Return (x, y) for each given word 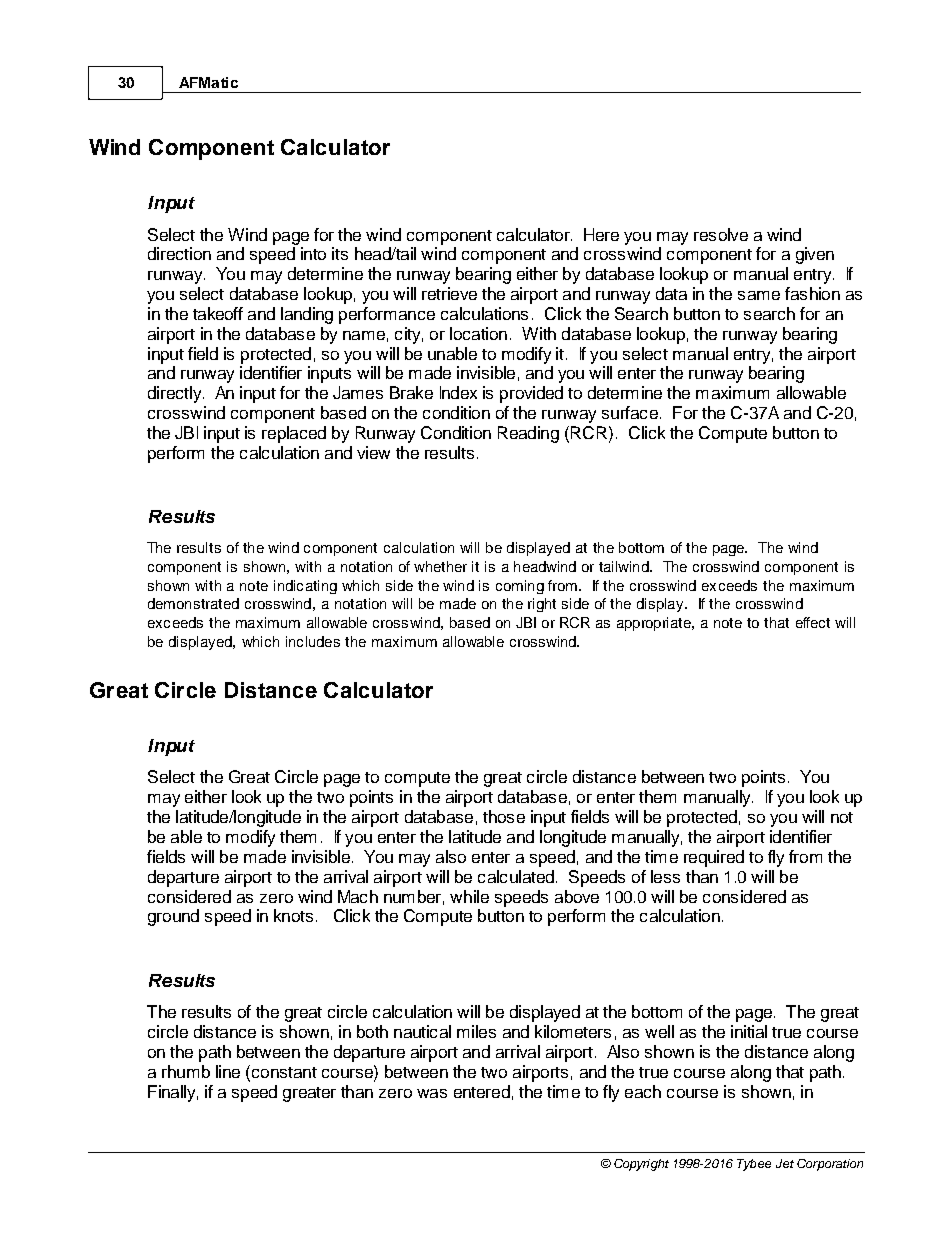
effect (813, 622)
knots (293, 915)
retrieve (449, 293)
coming (520, 587)
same (759, 295)
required (714, 858)
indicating (305, 587)
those (504, 816)
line (228, 1071)
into (313, 253)
